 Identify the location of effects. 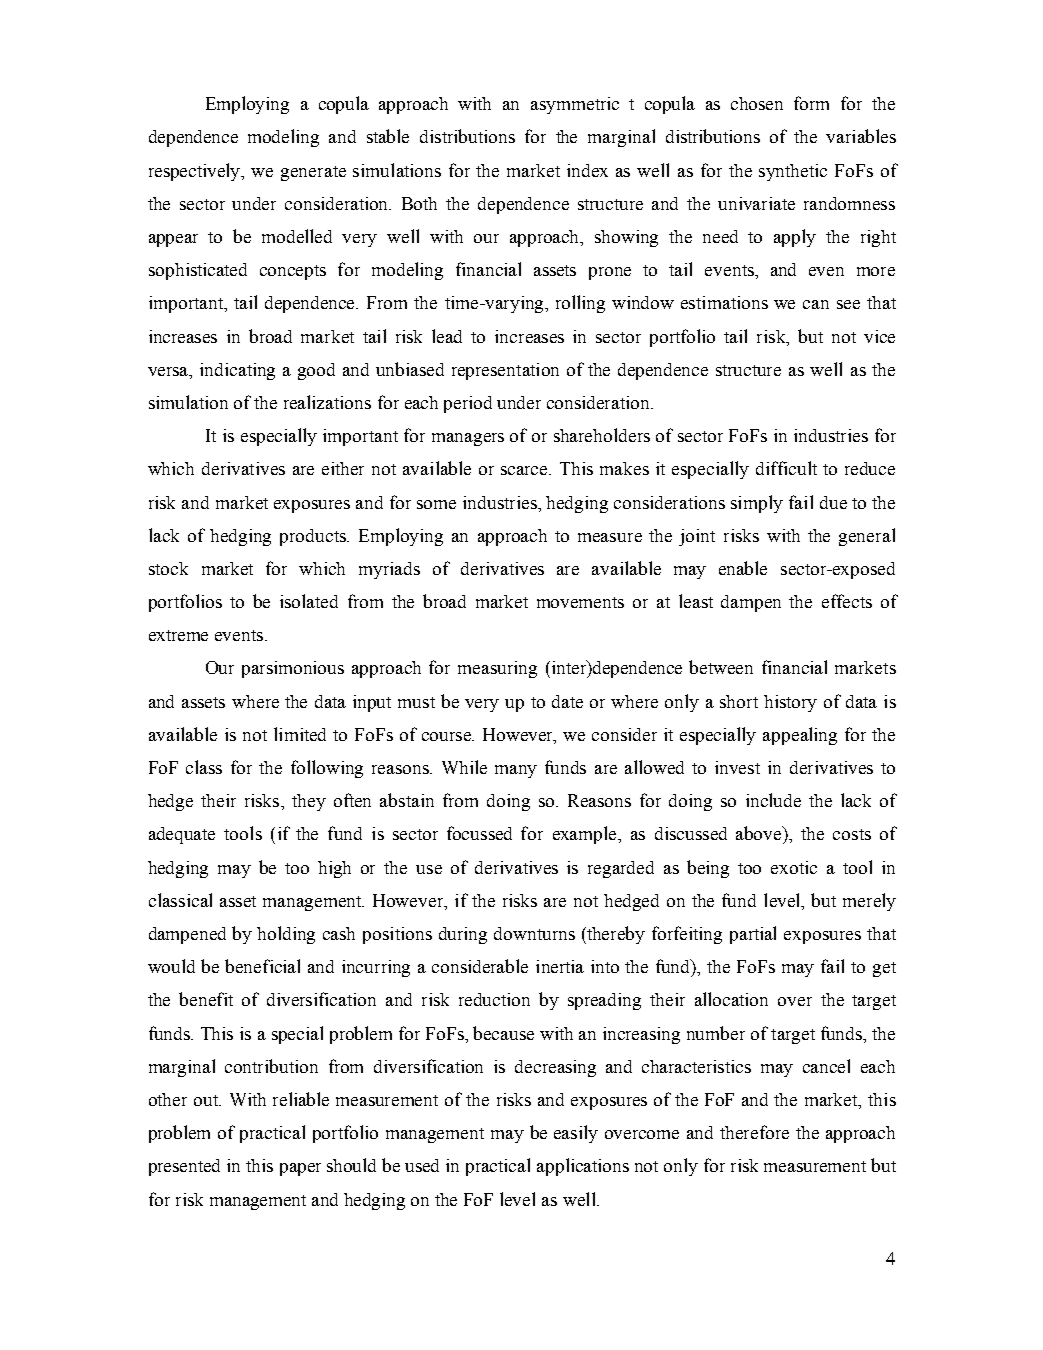
(847, 601).
